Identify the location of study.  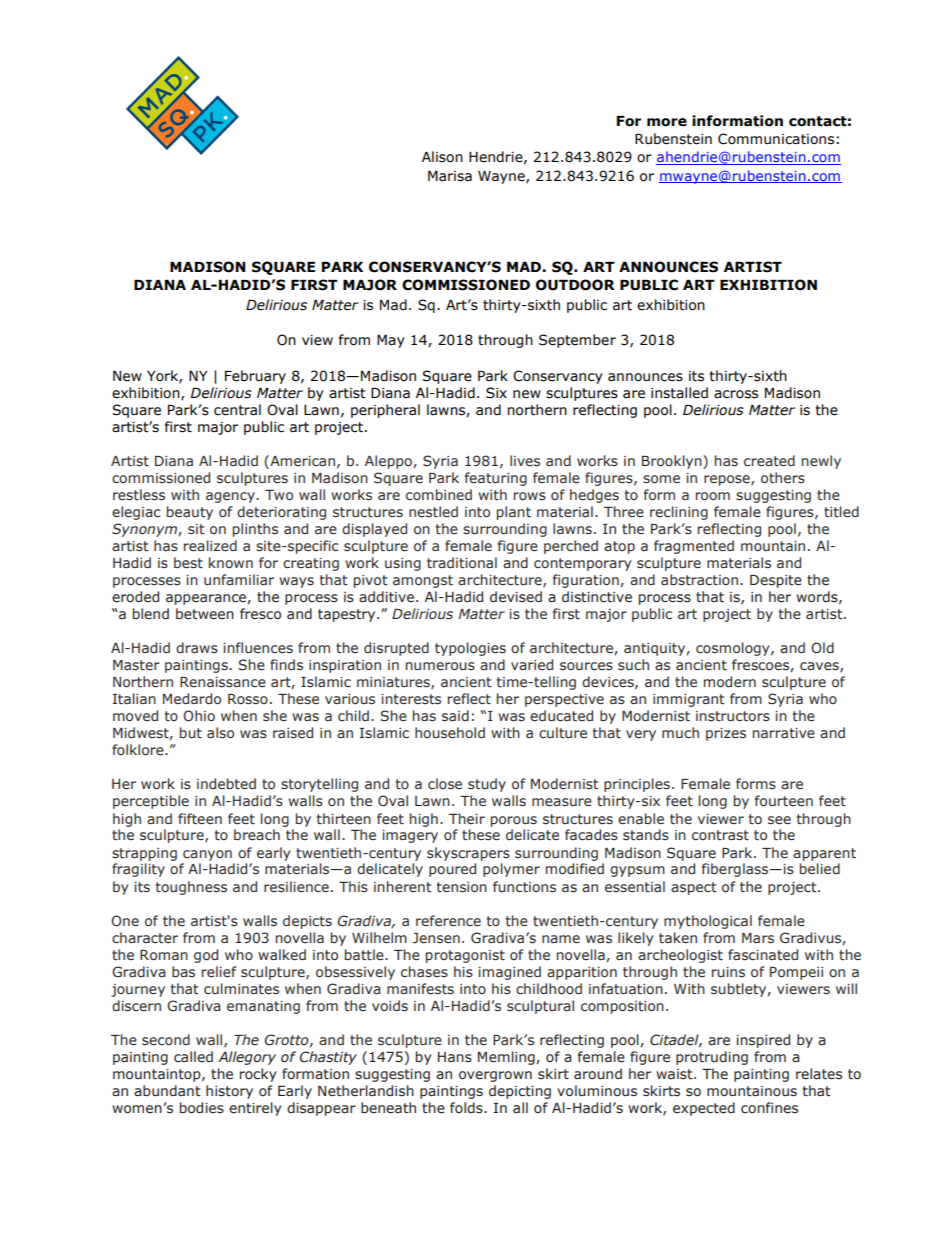
(487, 785).
